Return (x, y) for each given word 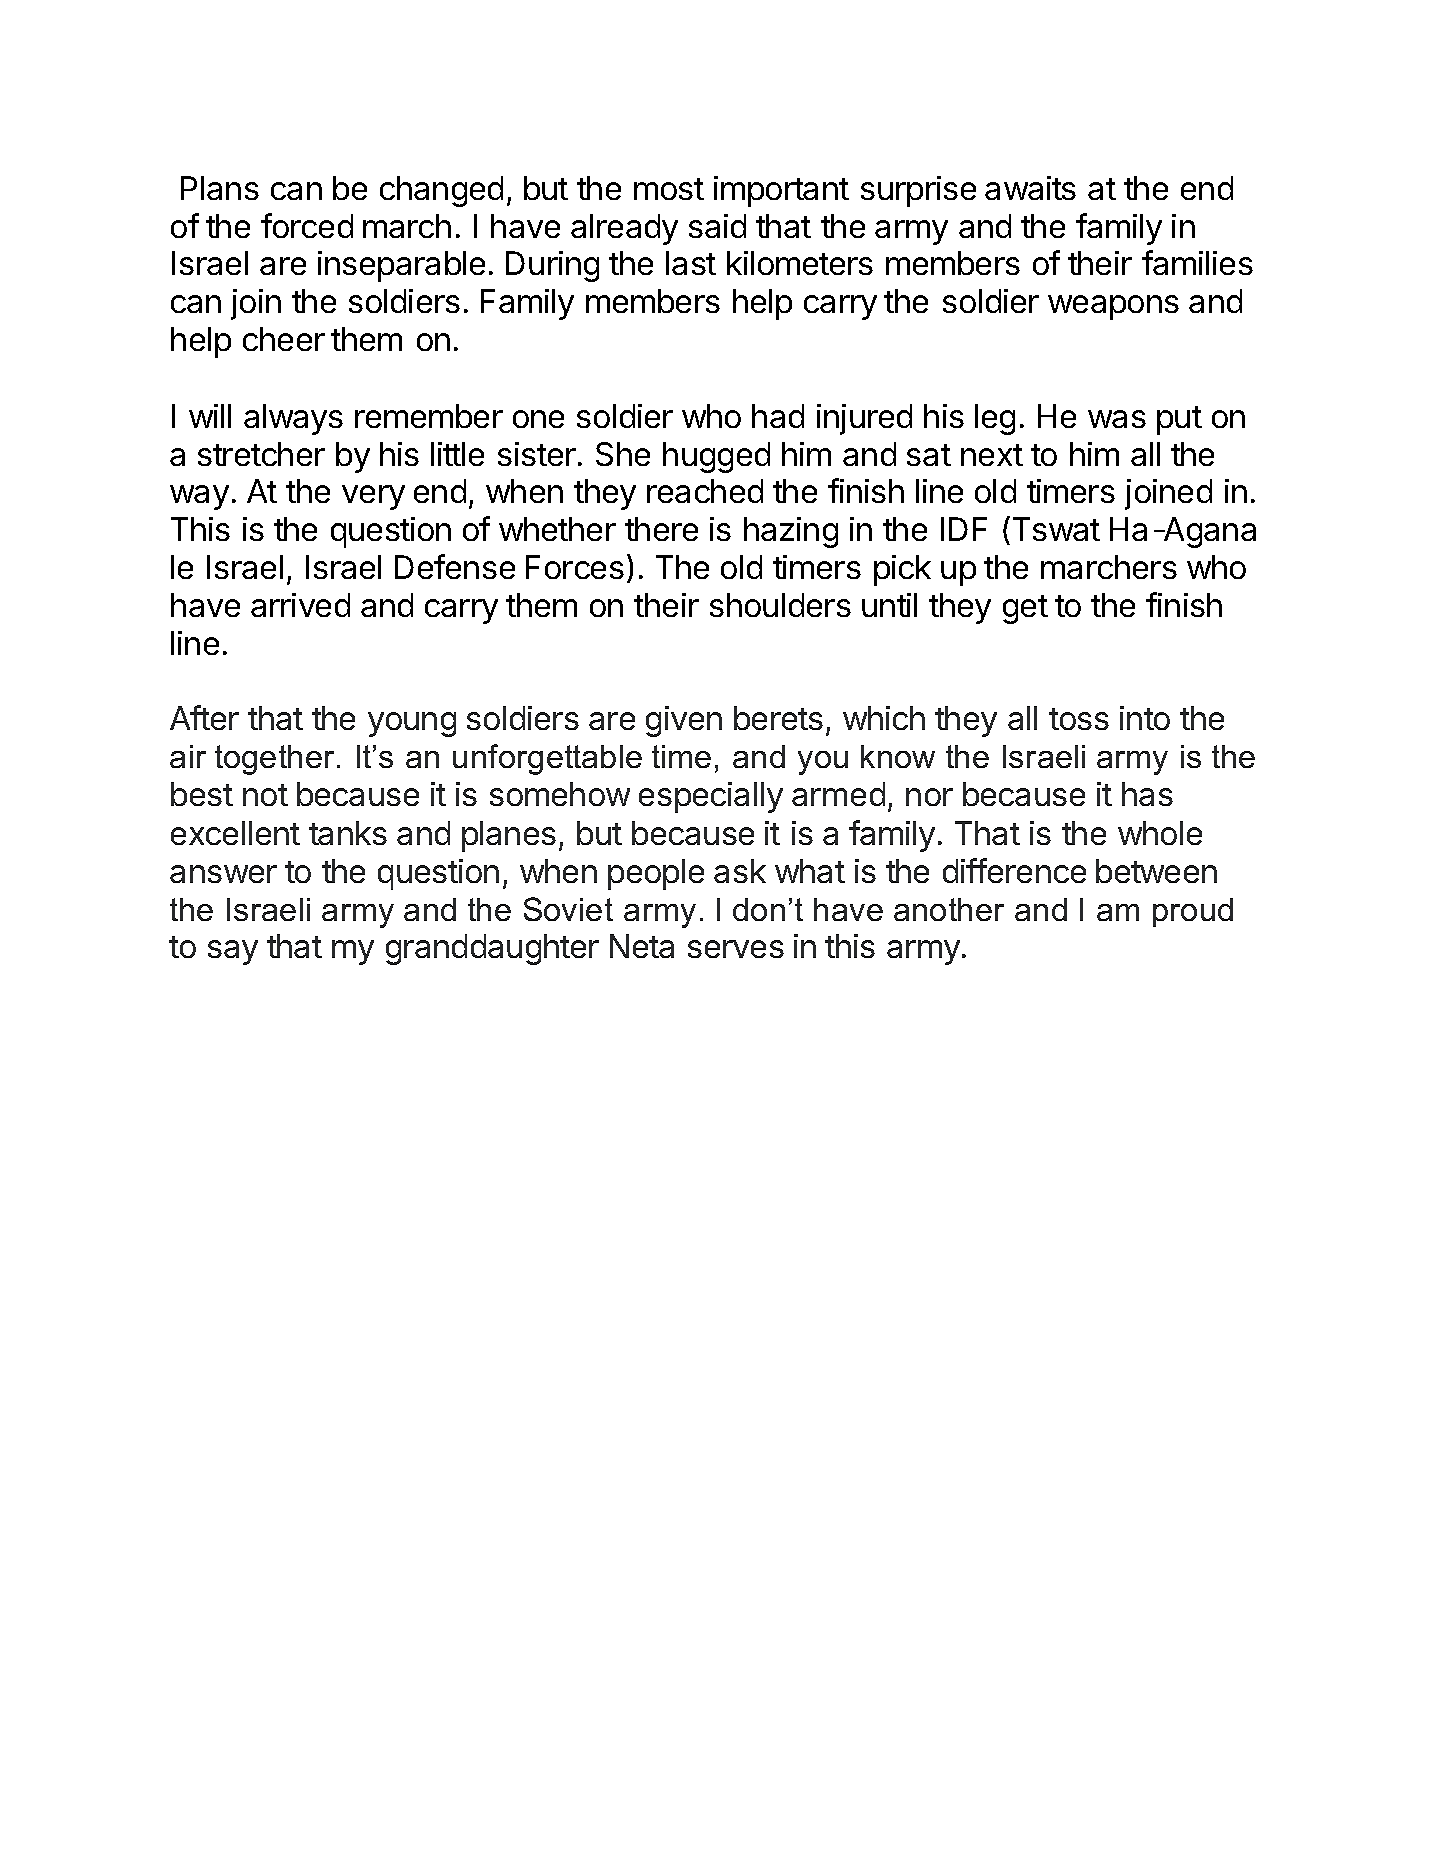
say (233, 952)
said (717, 226)
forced (307, 225)
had (778, 416)
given (684, 721)
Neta (642, 946)
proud (1193, 912)
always (293, 419)
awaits (1030, 188)
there (661, 529)
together (274, 760)
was (1117, 419)
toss (1079, 719)
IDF (964, 529)
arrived (300, 605)
